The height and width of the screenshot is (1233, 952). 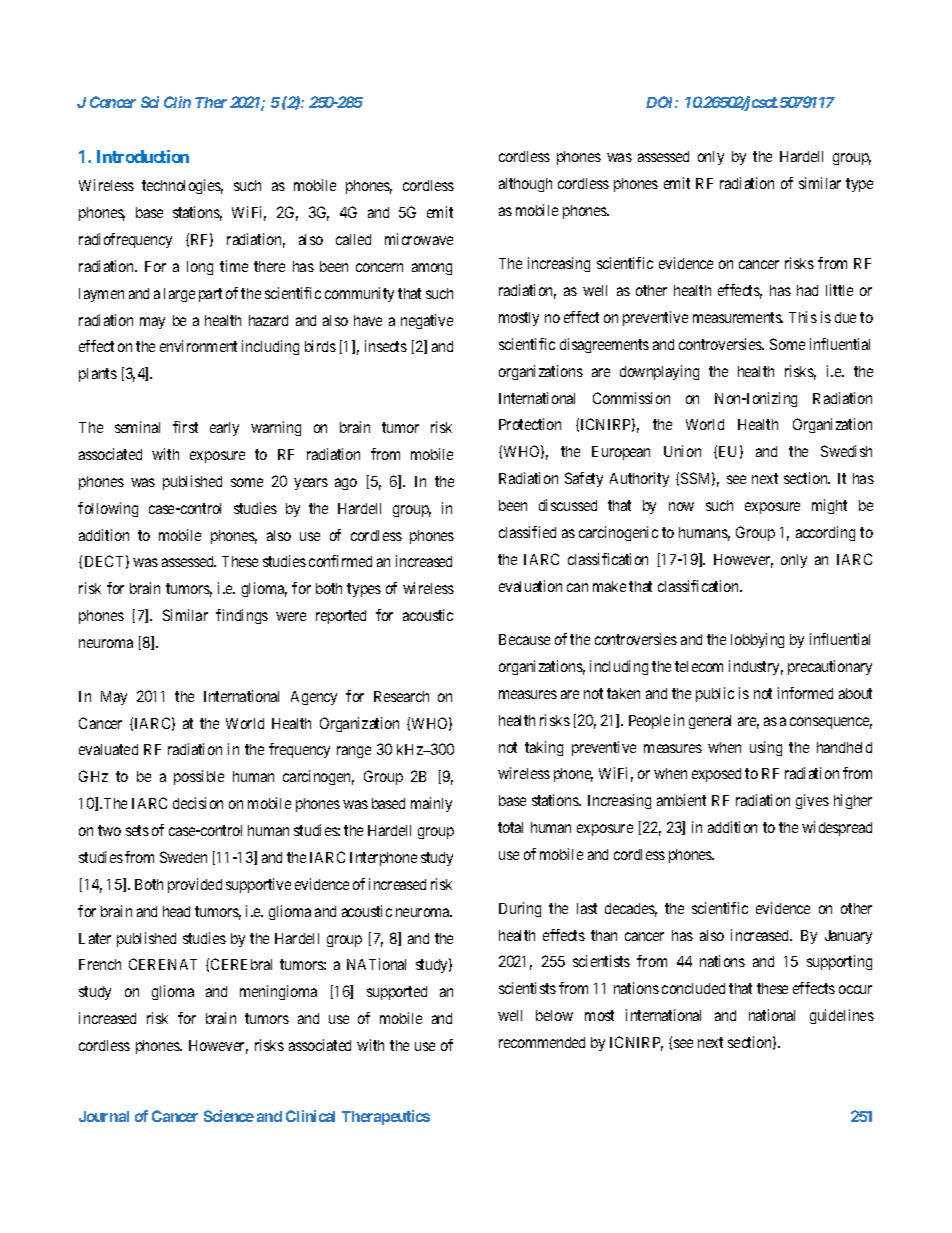 What do you see at coordinates (525, 185) in the screenshot?
I see `although` at bounding box center [525, 185].
